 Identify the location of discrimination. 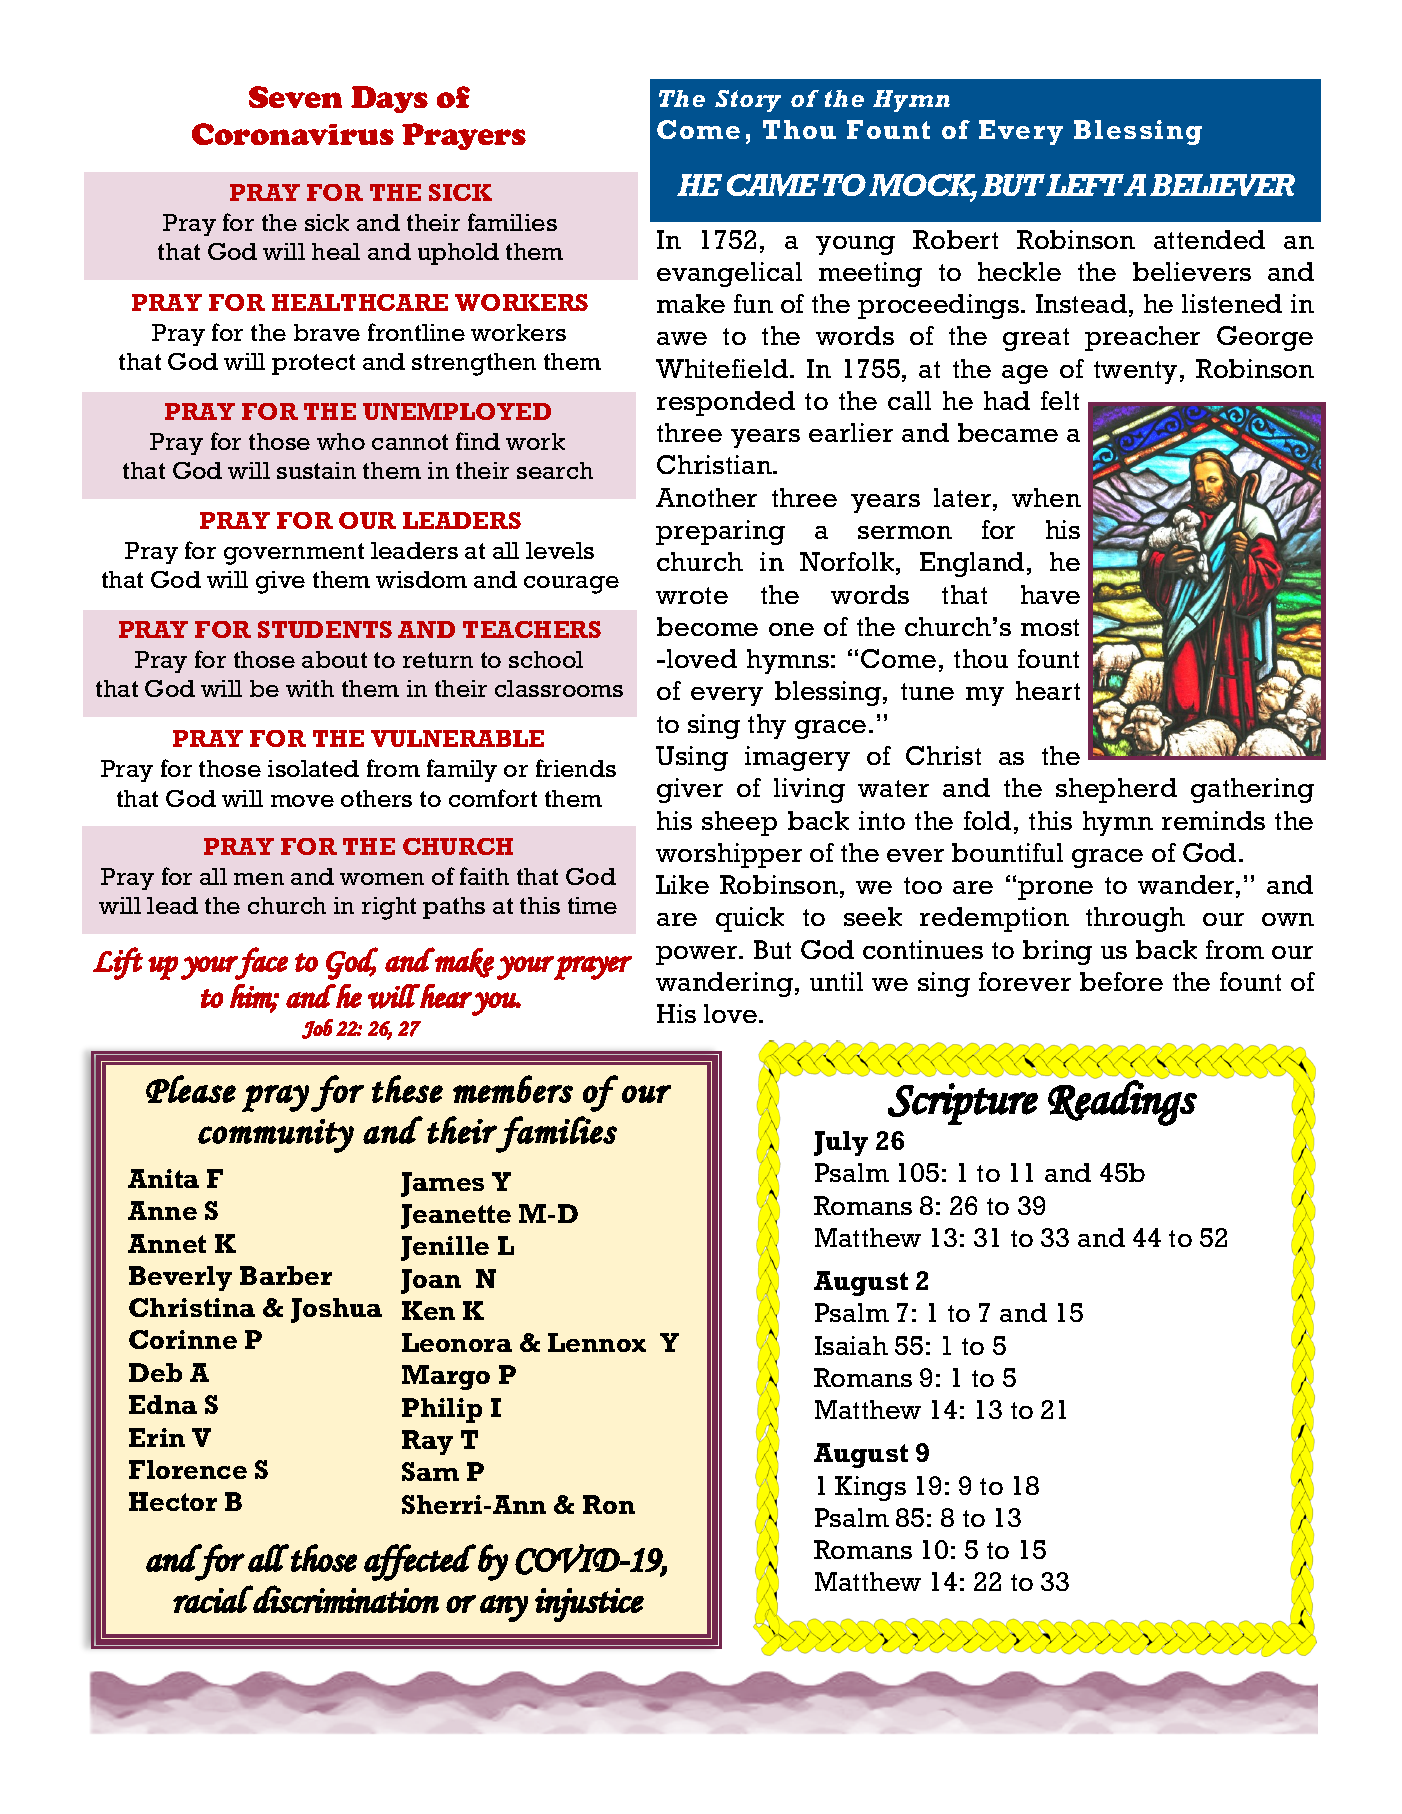
(345, 1599).
